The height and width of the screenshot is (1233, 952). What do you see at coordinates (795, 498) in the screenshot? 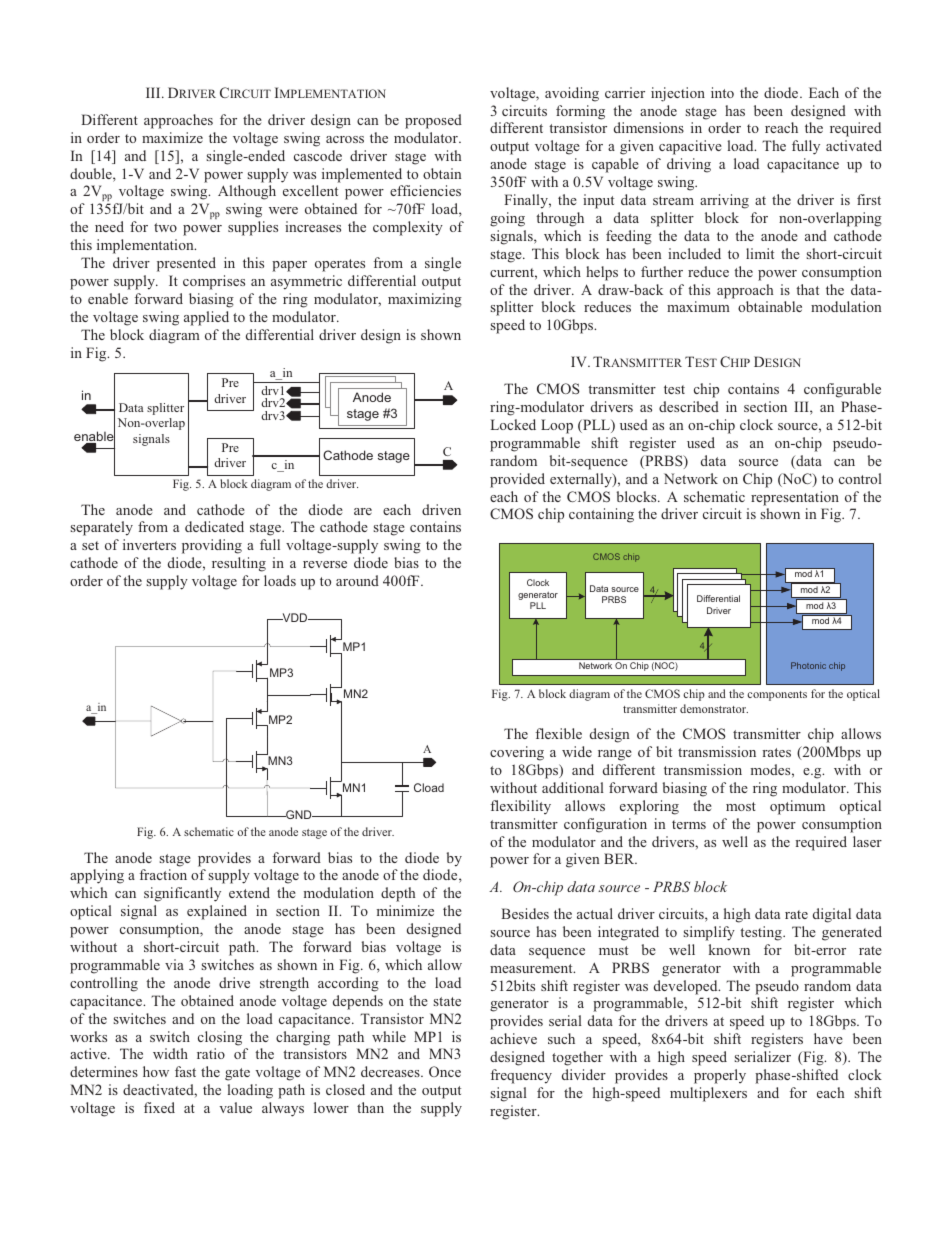
I see `representation` at bounding box center [795, 498].
